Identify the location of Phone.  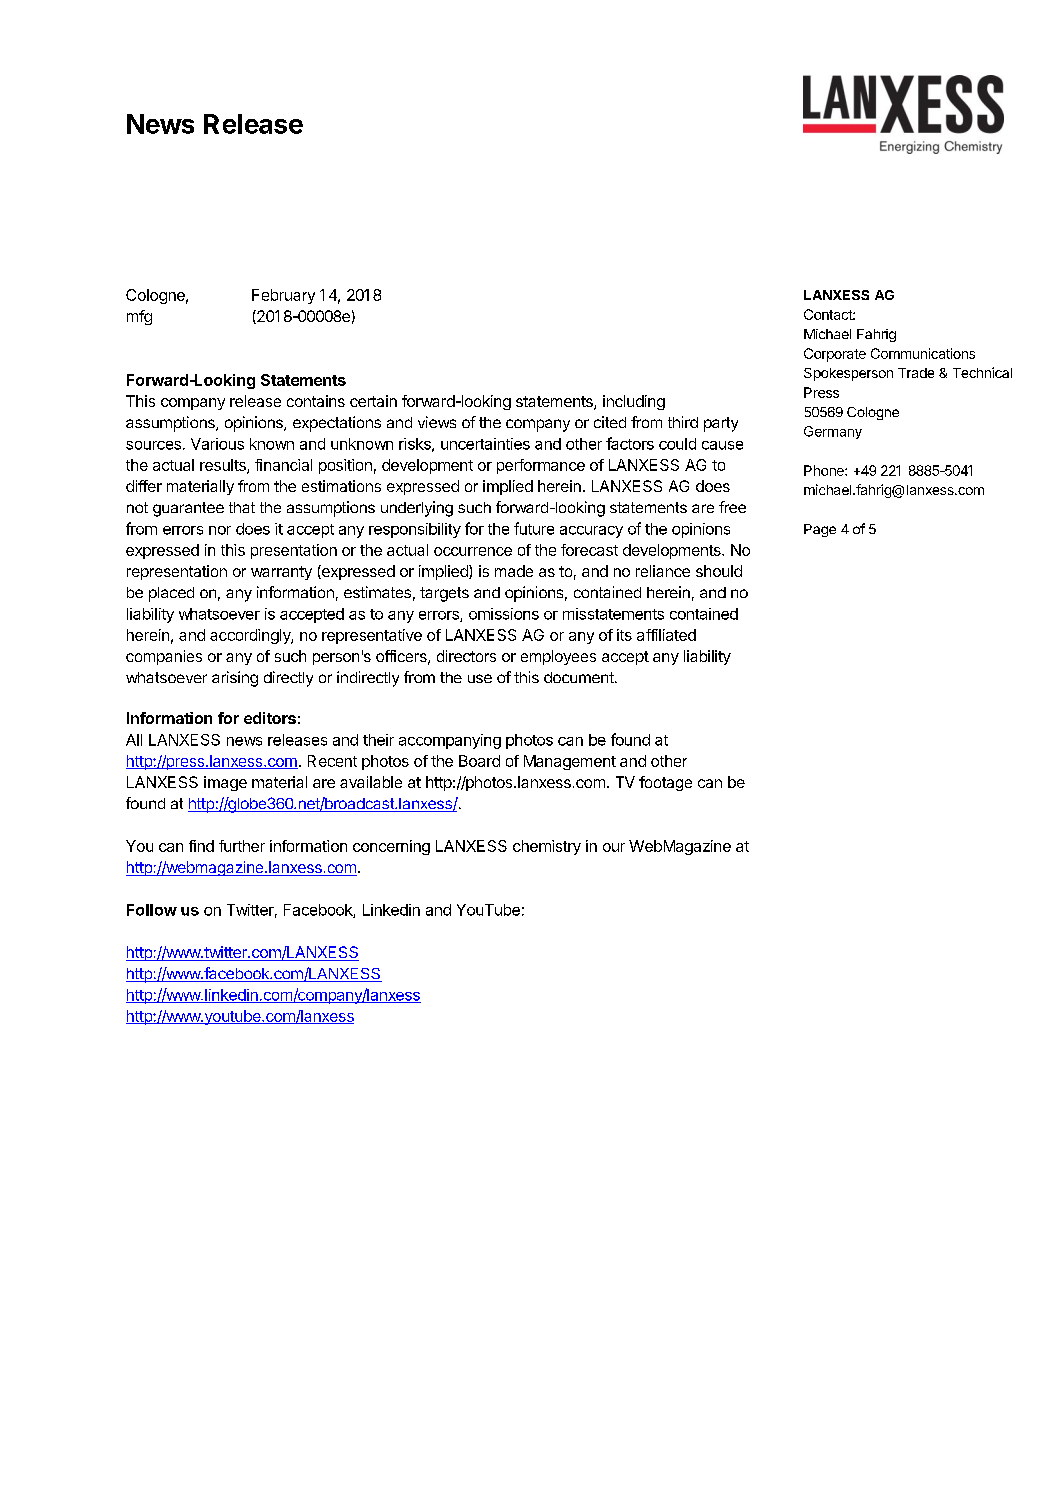
(825, 470).
